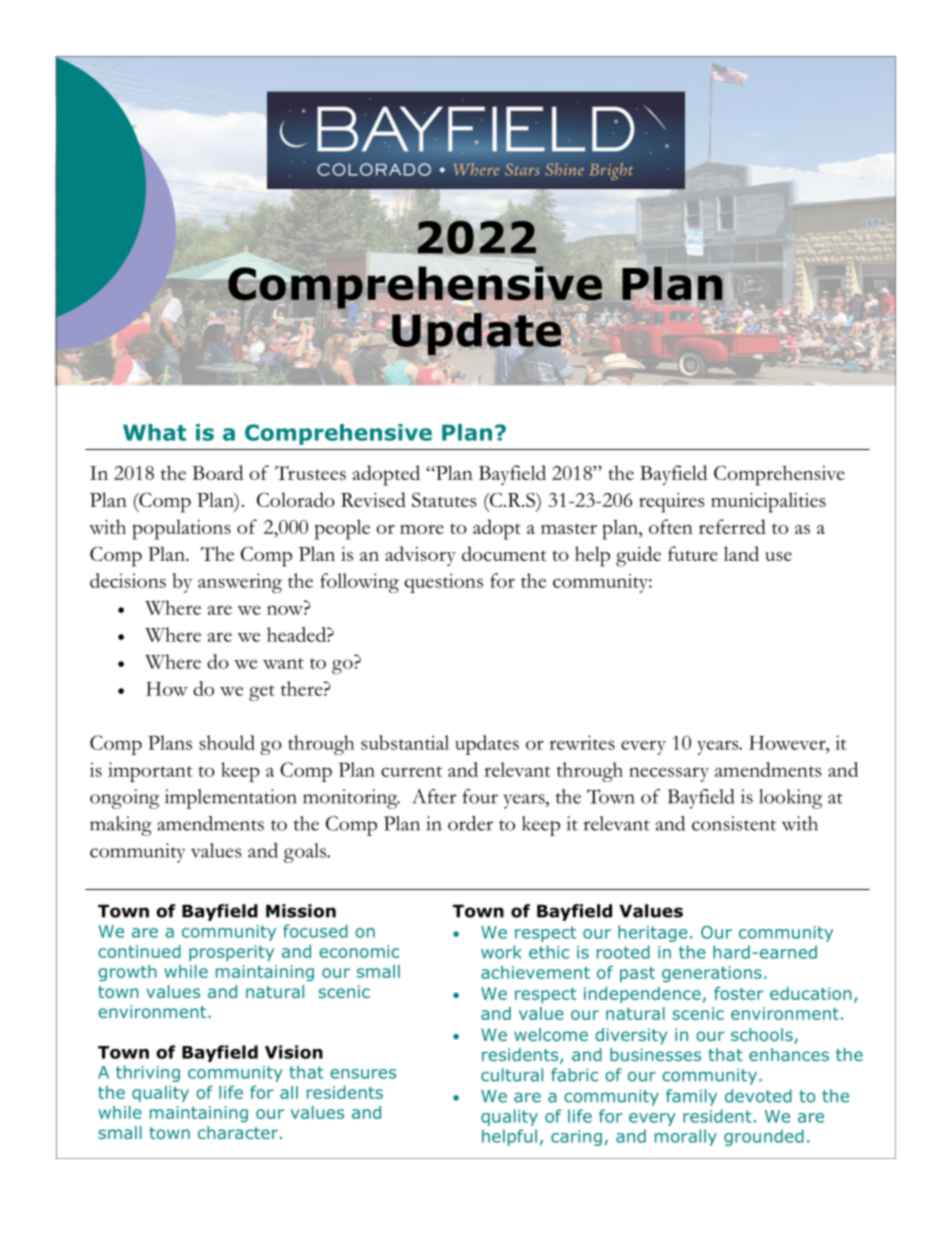  Describe the element at coordinates (443, 583) in the document. I see `questions` at that location.
